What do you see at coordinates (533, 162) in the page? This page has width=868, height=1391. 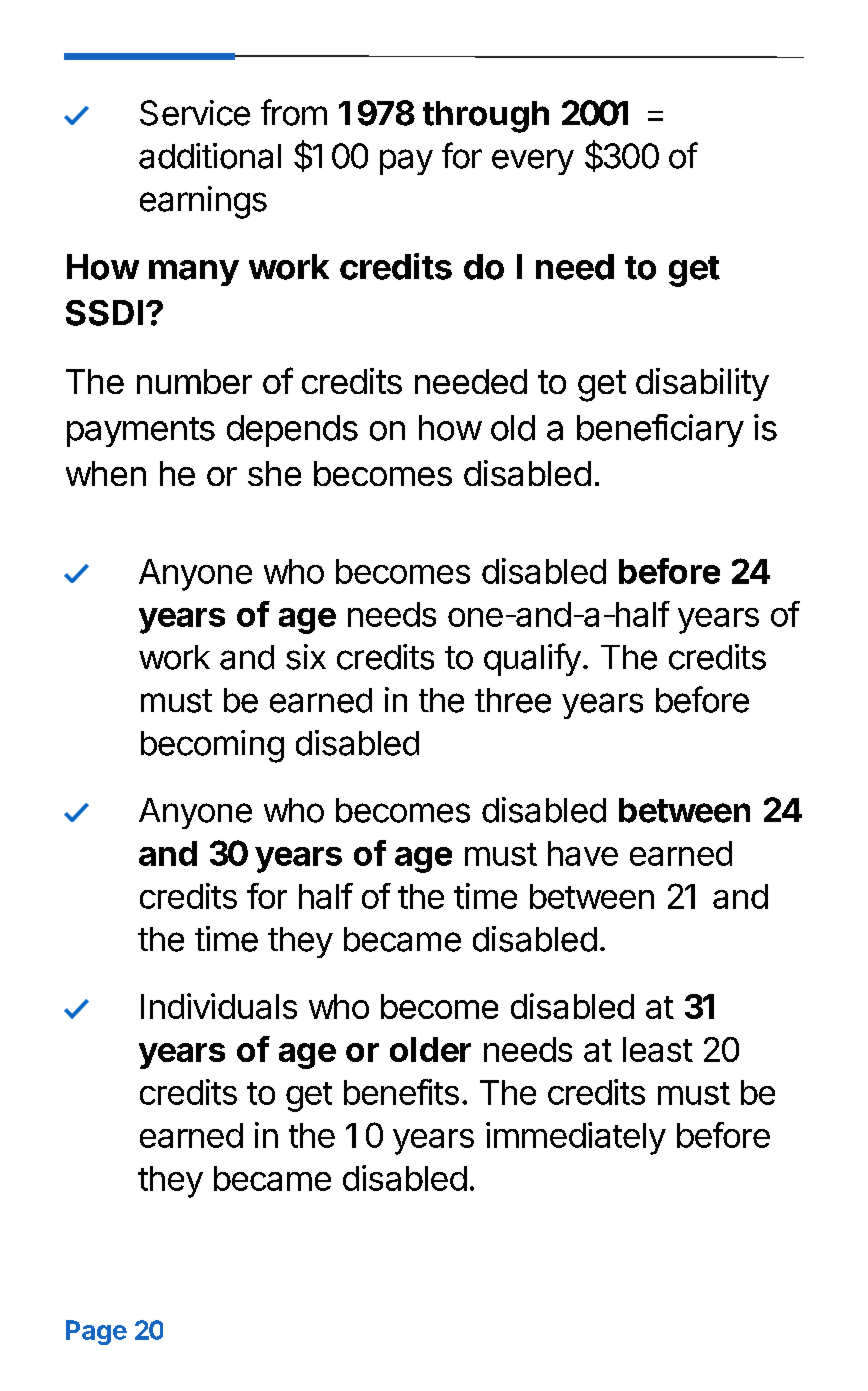 I see `every` at bounding box center [533, 162].
